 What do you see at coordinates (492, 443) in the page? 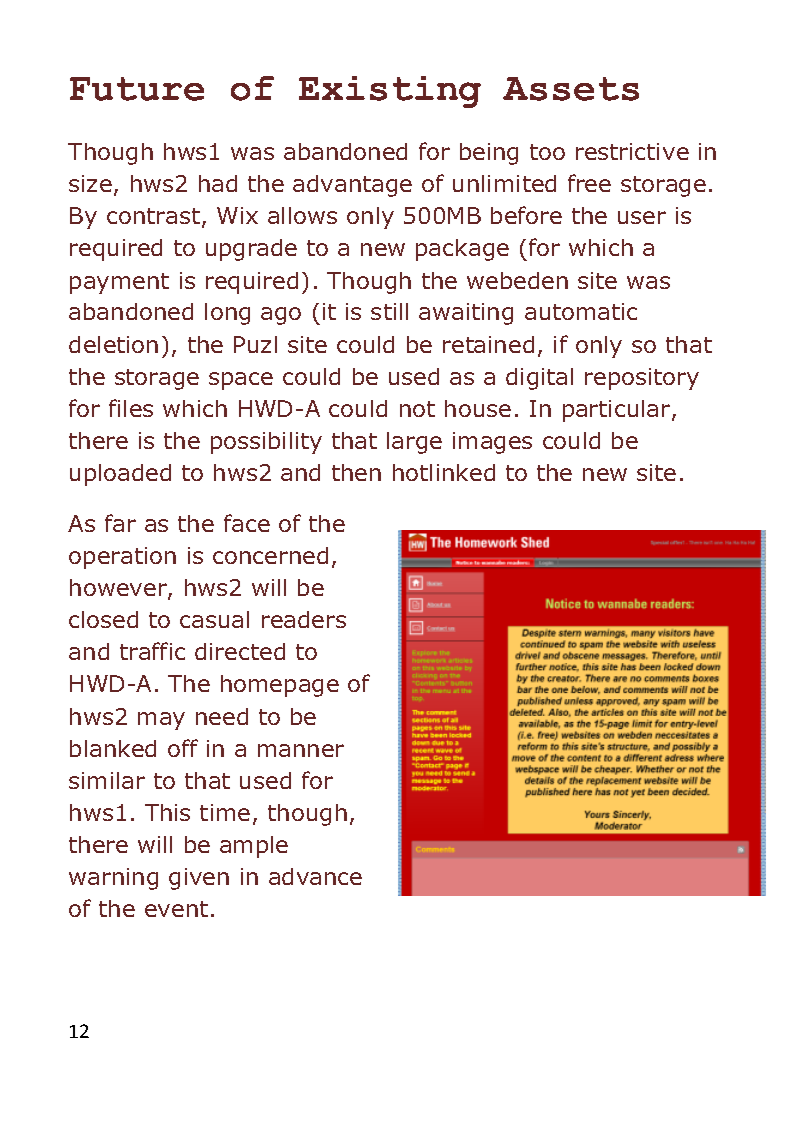
I see `images` at bounding box center [492, 443].
